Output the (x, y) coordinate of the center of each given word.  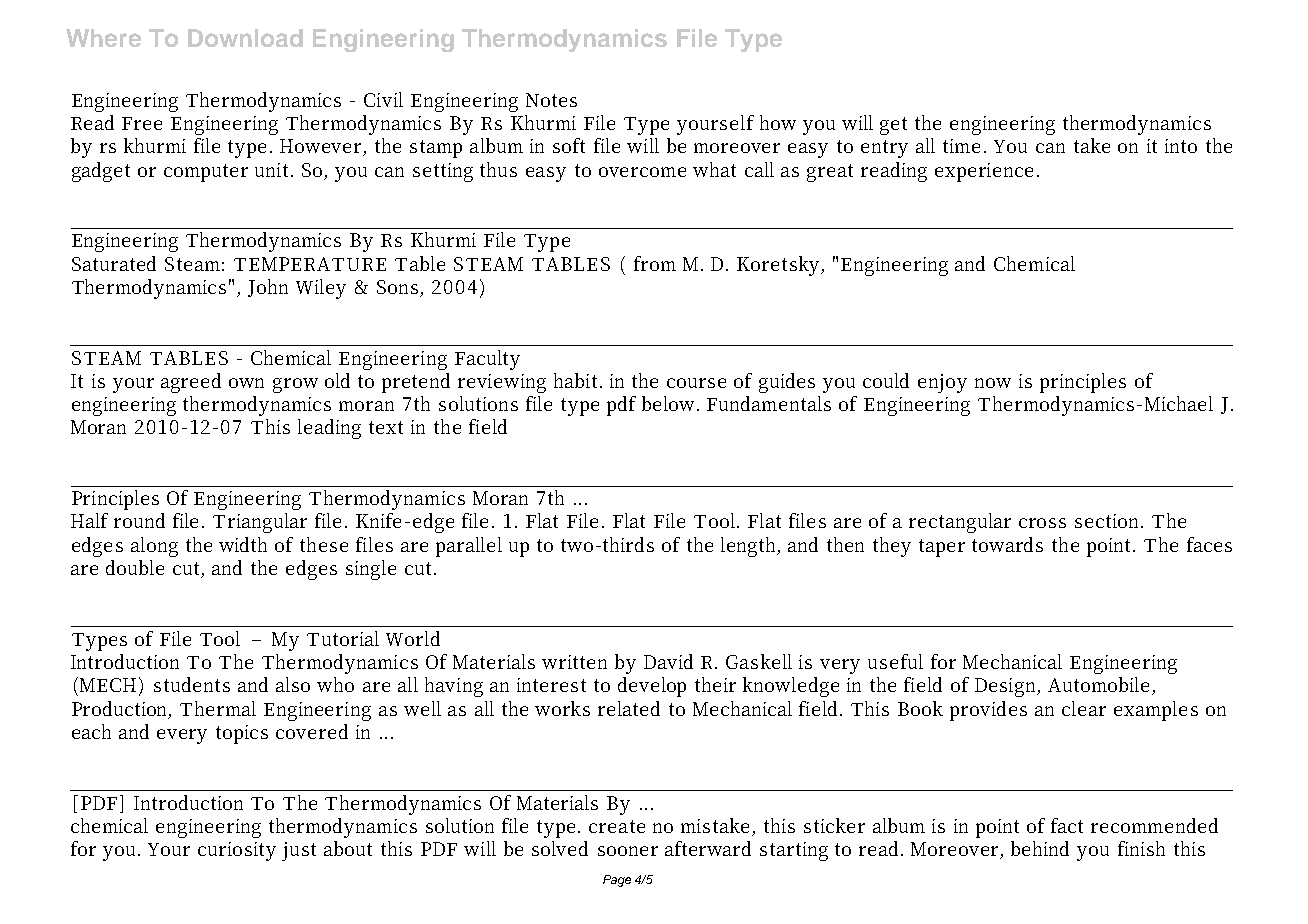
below (670, 403)
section (1109, 521)
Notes (551, 100)
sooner (628, 851)
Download (245, 38)
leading (329, 429)
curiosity (237, 851)
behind (1040, 848)
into (1181, 146)
